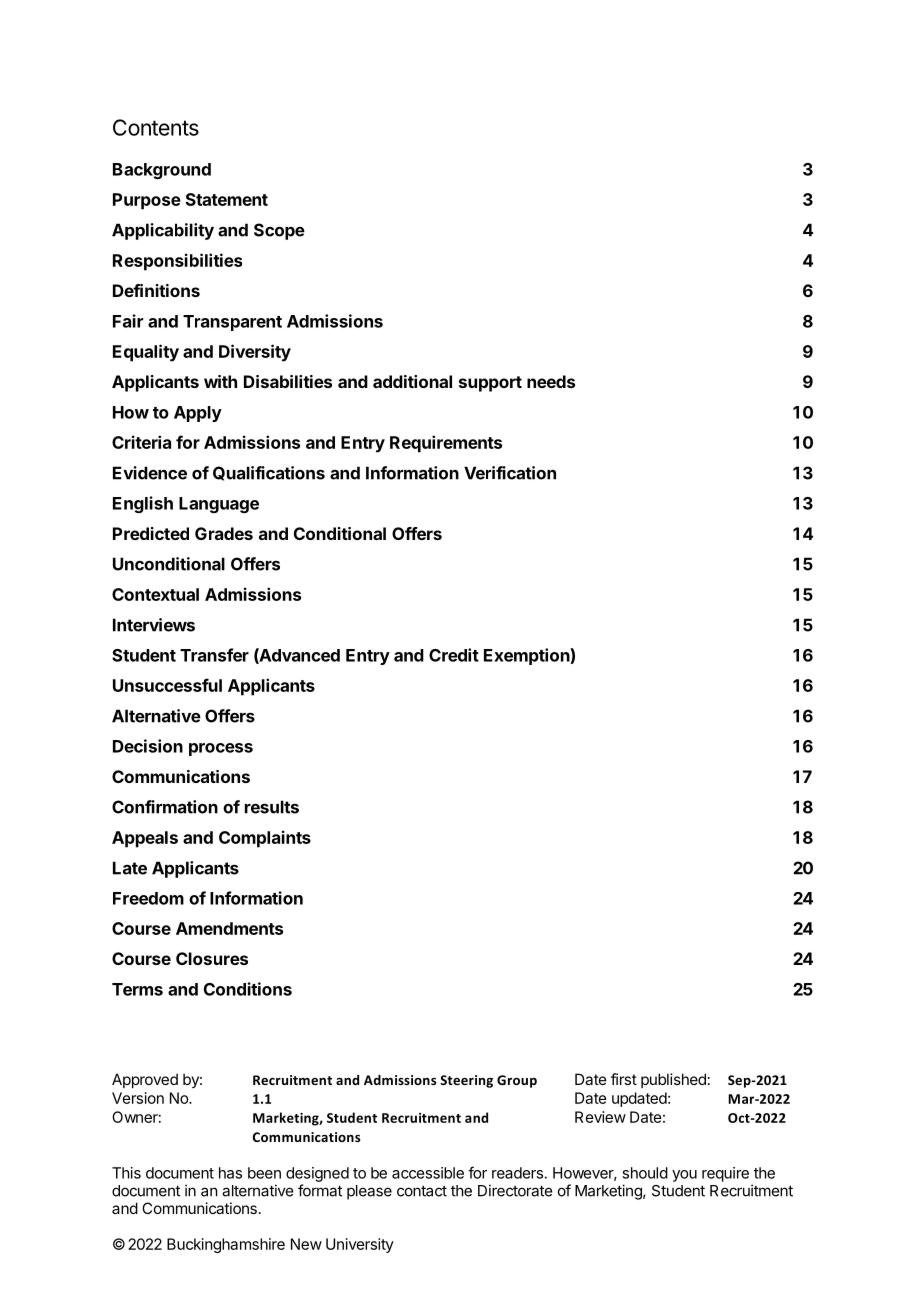  What do you see at coordinates (454, 655) in the image?
I see `Credit` at bounding box center [454, 655].
